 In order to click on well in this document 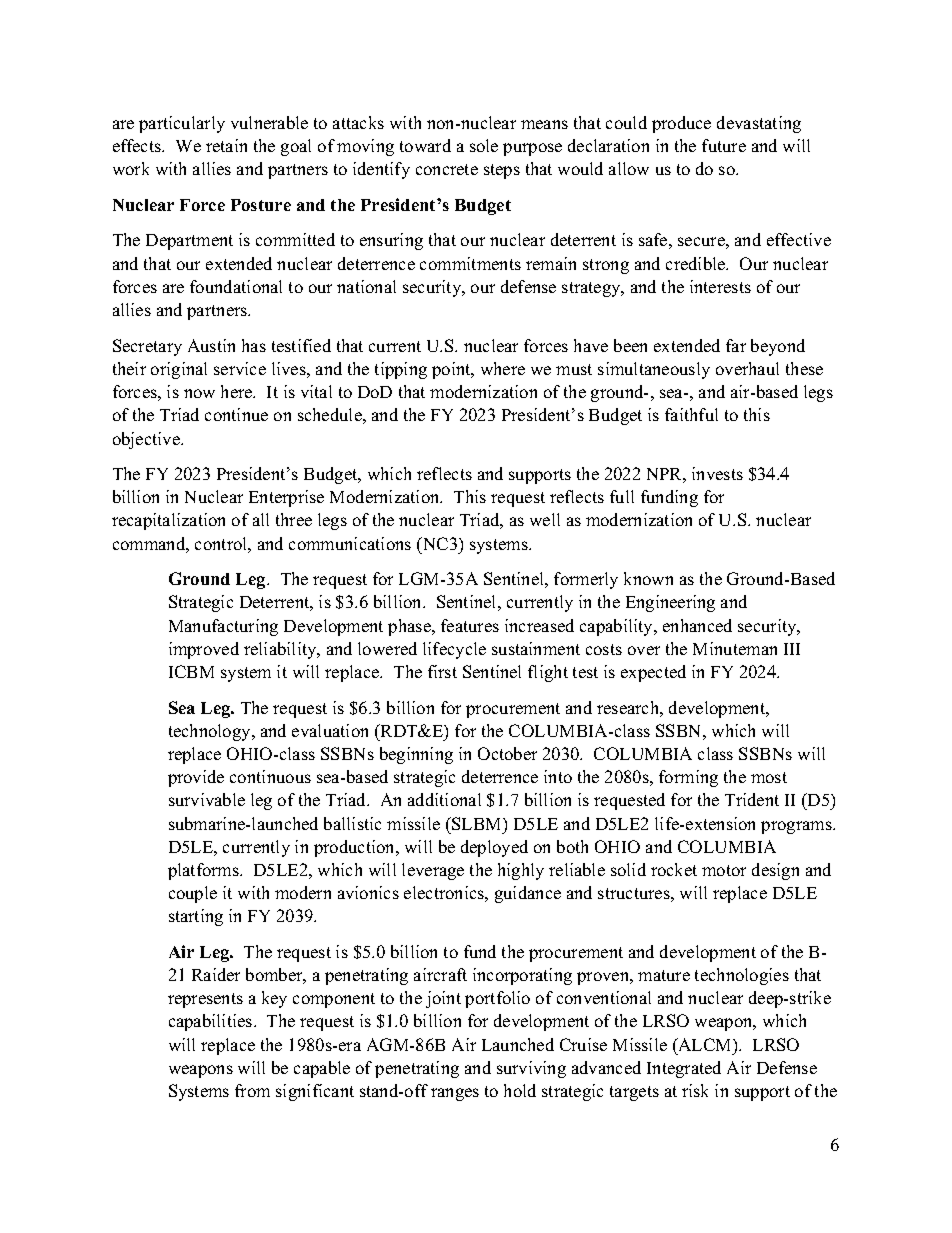, I will do `click(545, 519)`.
